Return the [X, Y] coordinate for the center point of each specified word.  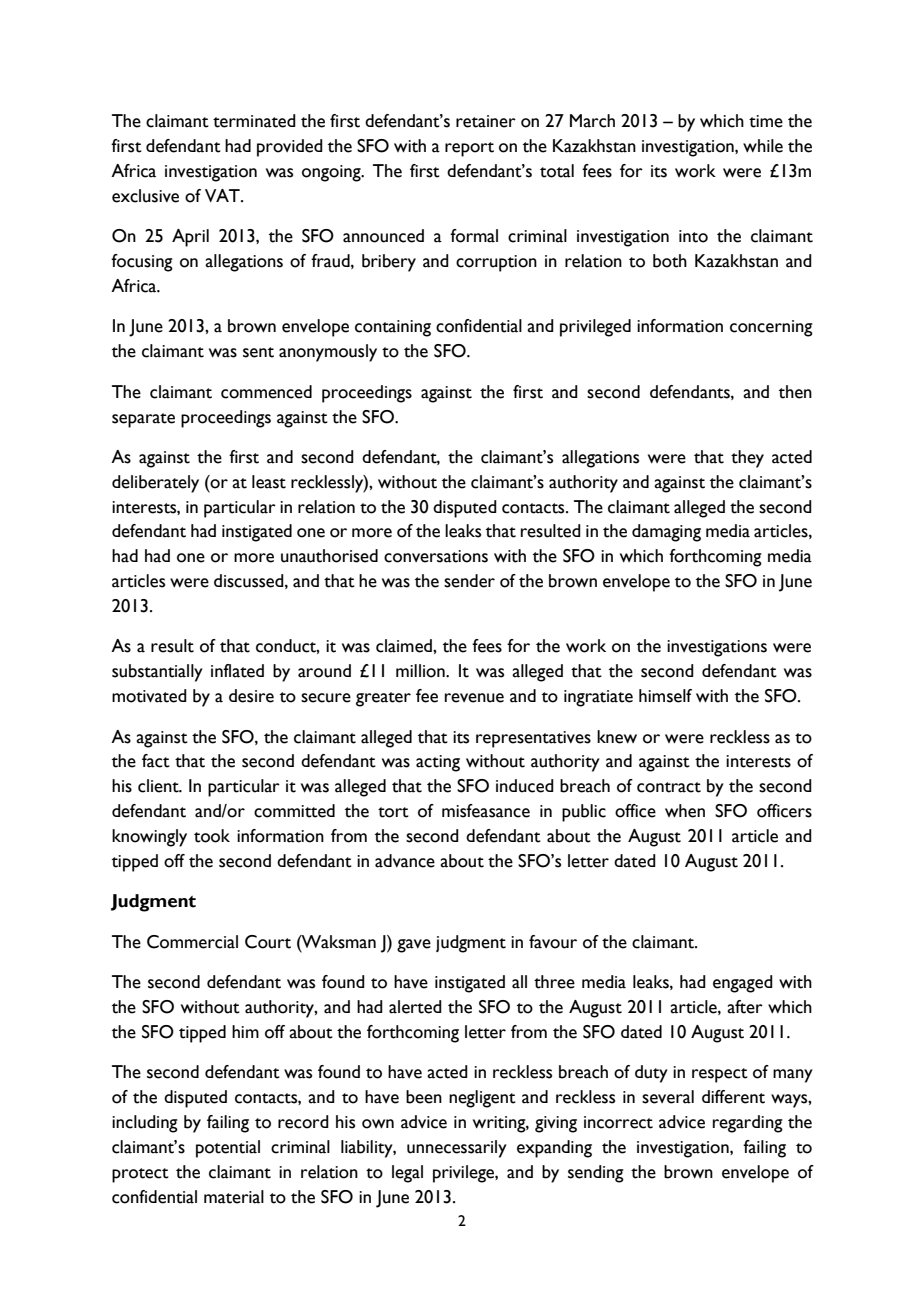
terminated [254, 121]
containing [393, 328]
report [469, 149]
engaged [743, 984]
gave [414, 946]
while [763, 146]
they [747, 459]
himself [665, 696]
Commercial [192, 942]
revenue [474, 698]
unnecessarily [457, 1149]
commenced [266, 392]
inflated [237, 671]
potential [228, 1149]
